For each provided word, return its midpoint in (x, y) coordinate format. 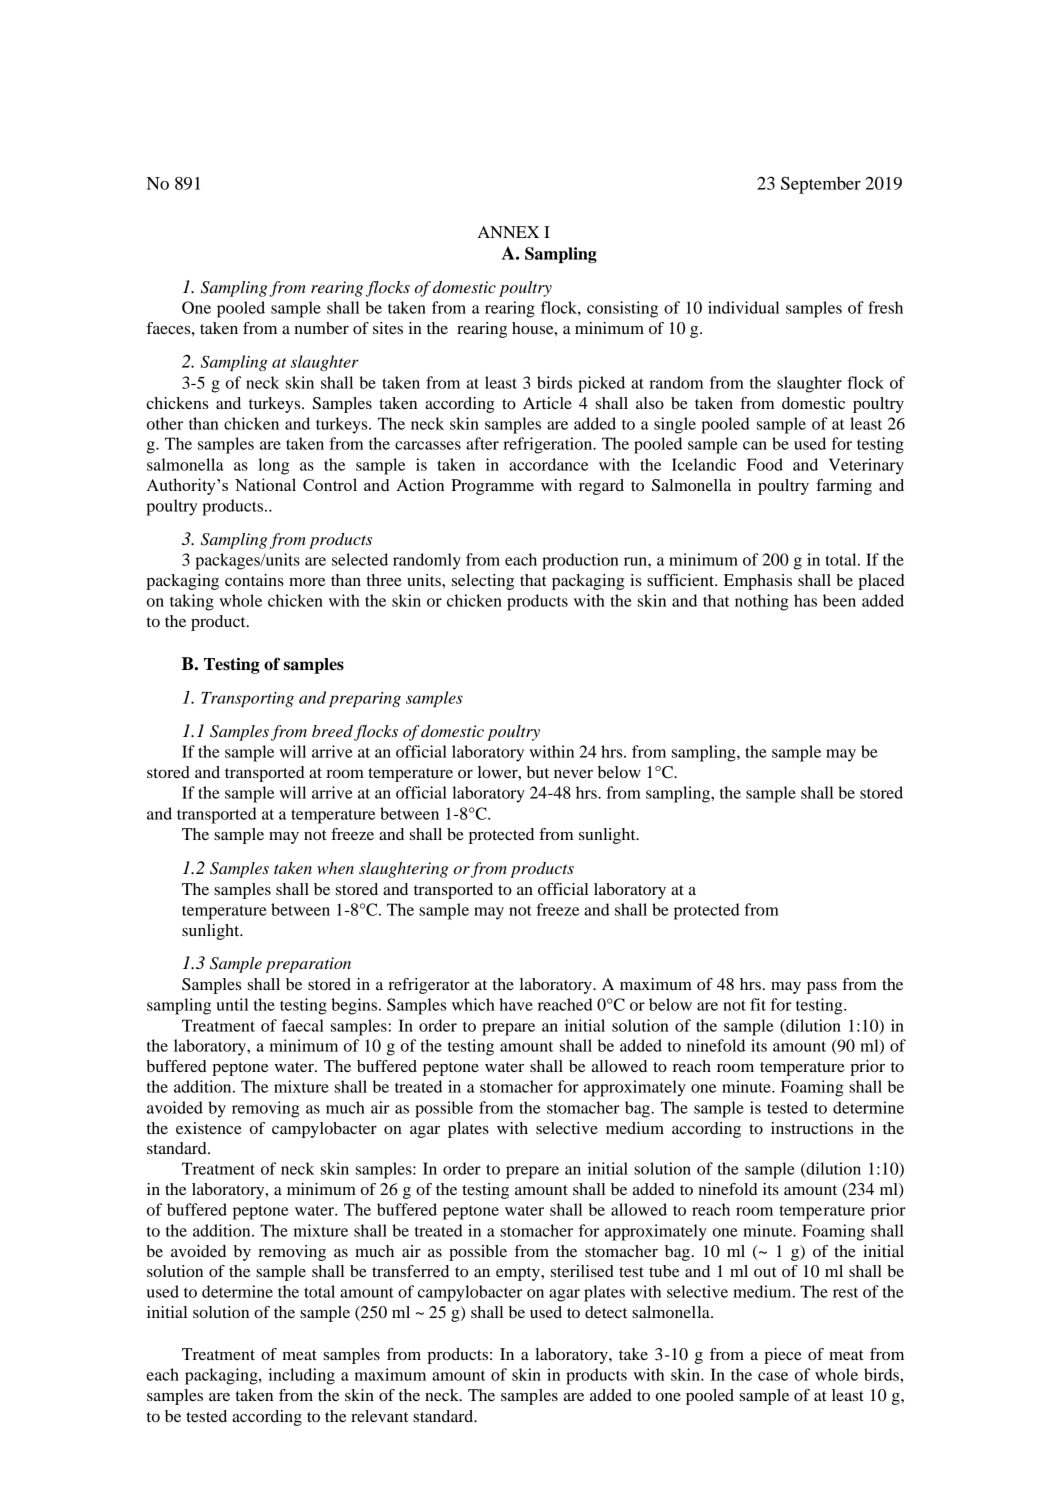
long (273, 466)
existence (209, 1128)
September (821, 185)
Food (765, 464)
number (321, 328)
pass (822, 988)
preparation (308, 965)
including (301, 1376)
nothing (762, 602)
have (516, 1004)
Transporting (247, 699)
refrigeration (549, 445)
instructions (812, 1128)
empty (519, 1274)
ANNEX (508, 232)
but (538, 772)
